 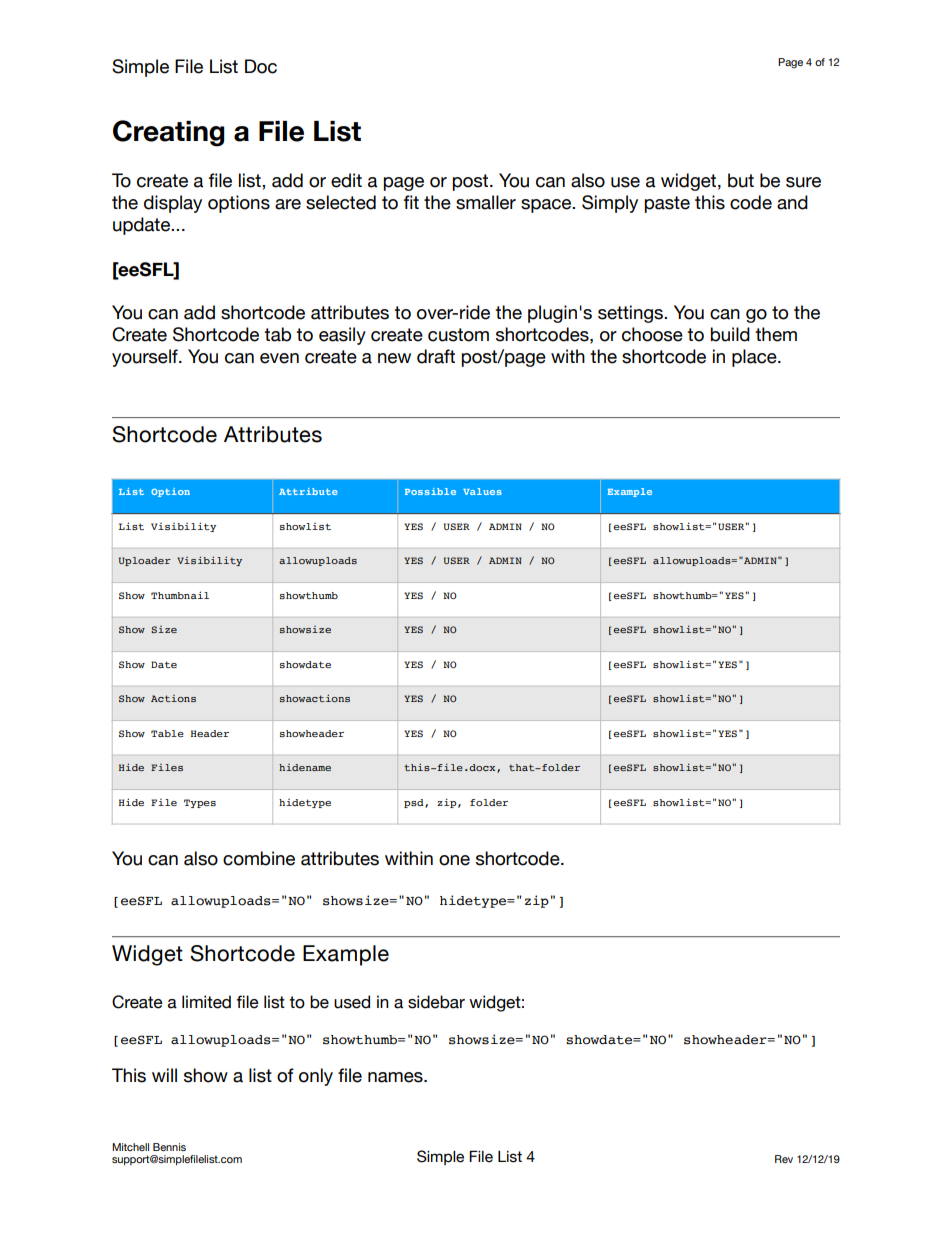 What do you see at coordinates (454, 860) in the screenshot?
I see `one` at bounding box center [454, 860].
